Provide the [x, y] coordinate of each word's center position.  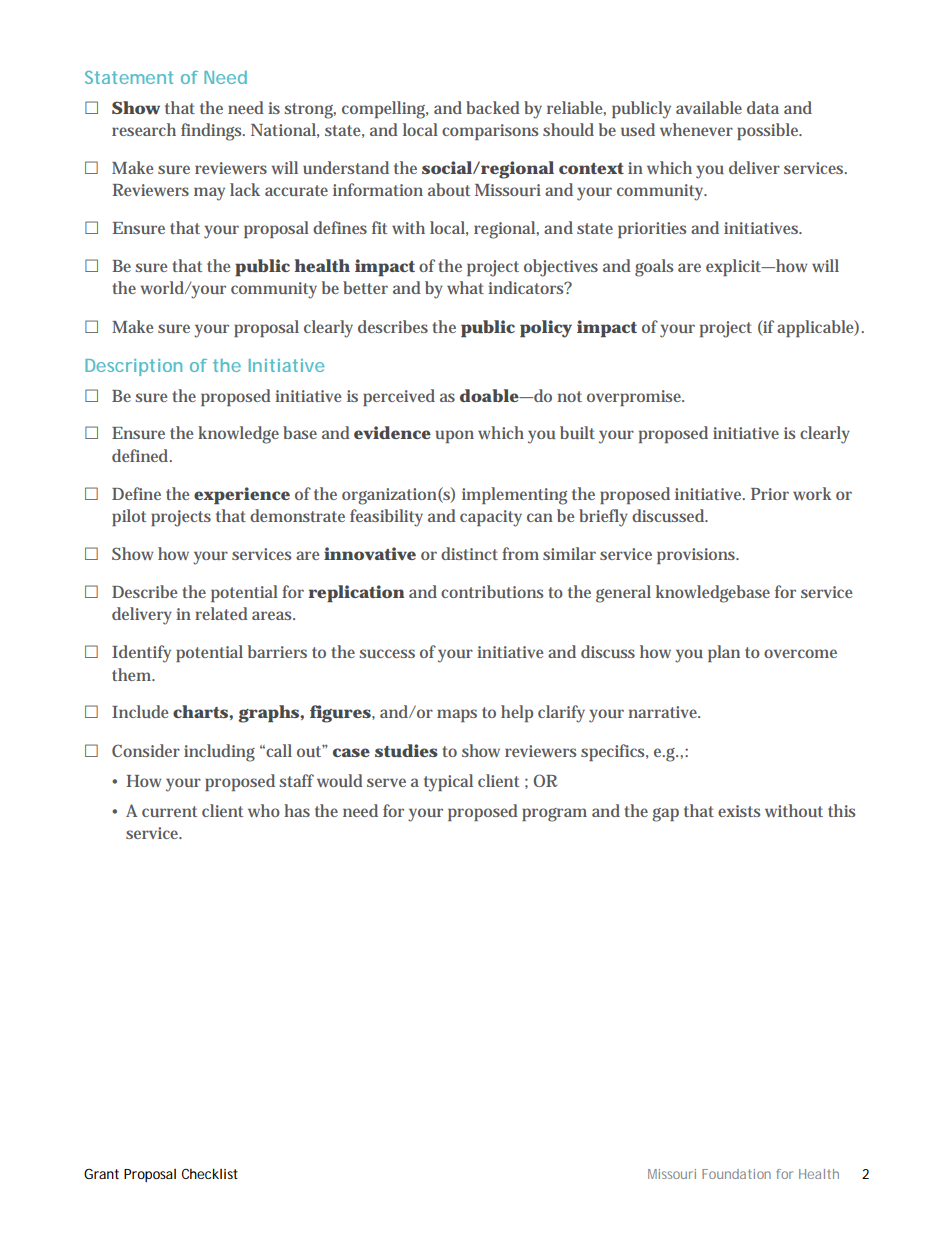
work [812, 493]
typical [448, 783]
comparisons [490, 132]
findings [213, 132]
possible [769, 131]
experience [242, 496]
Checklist [210, 1173]
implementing [514, 496]
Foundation [736, 1174]
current [169, 811]
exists [739, 811]
